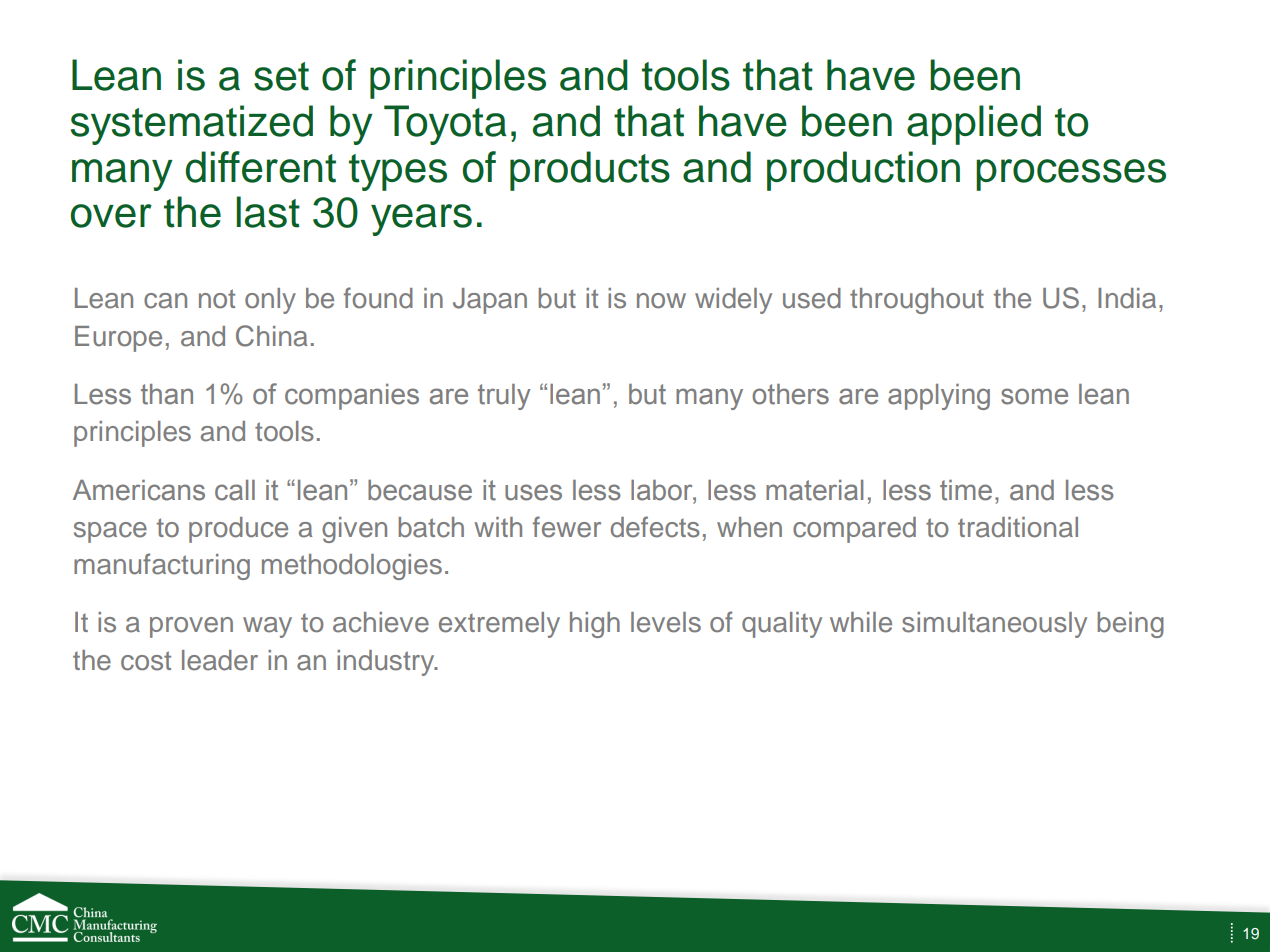  What do you see at coordinates (974, 125) in the screenshot?
I see `applied` at bounding box center [974, 125].
